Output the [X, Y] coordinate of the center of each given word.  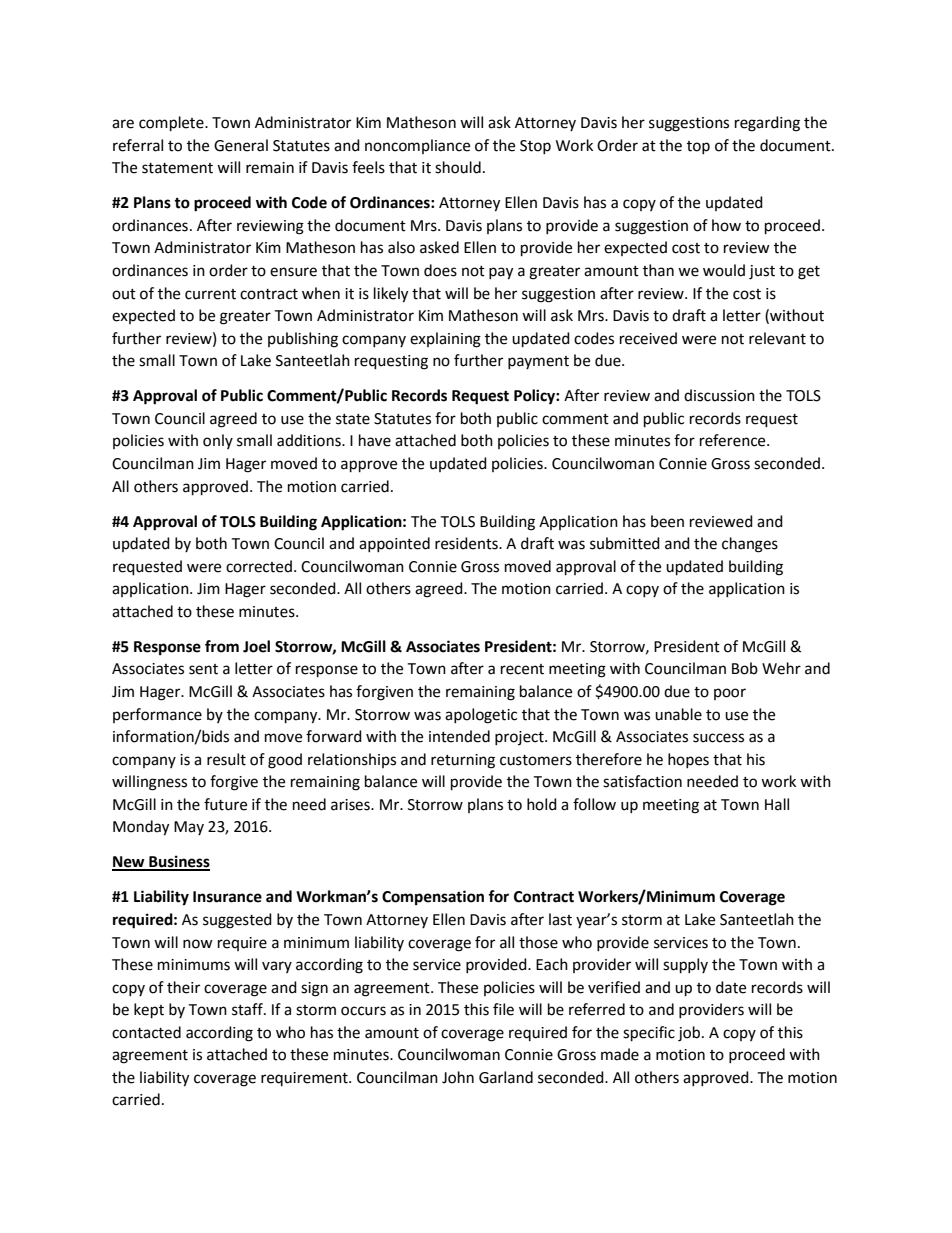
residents [467, 543]
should [458, 167]
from [222, 646]
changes [750, 545]
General [241, 145]
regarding [767, 124]
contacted [146, 1032]
